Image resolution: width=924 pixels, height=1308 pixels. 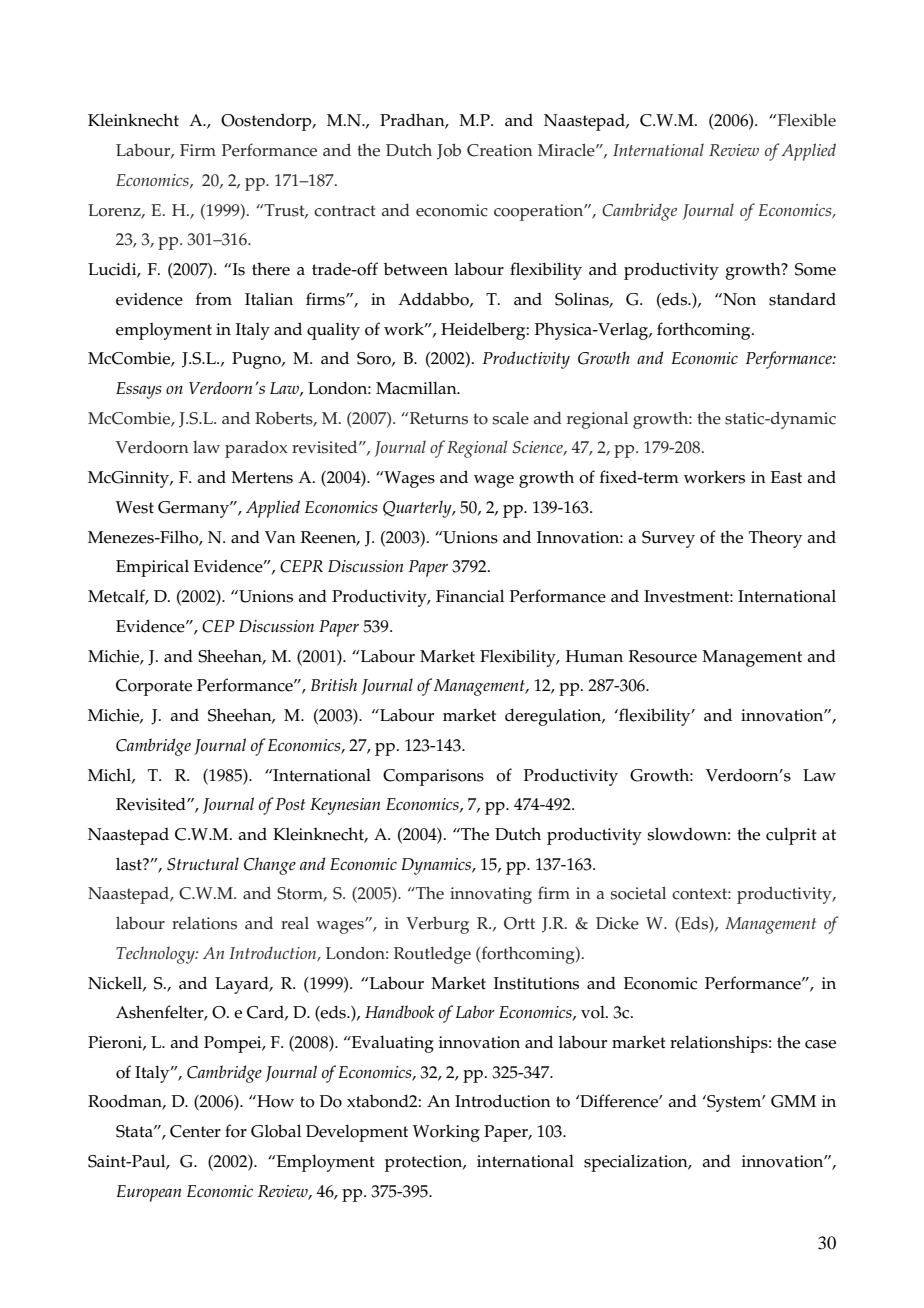 I want to click on Theory, so click(x=775, y=539).
